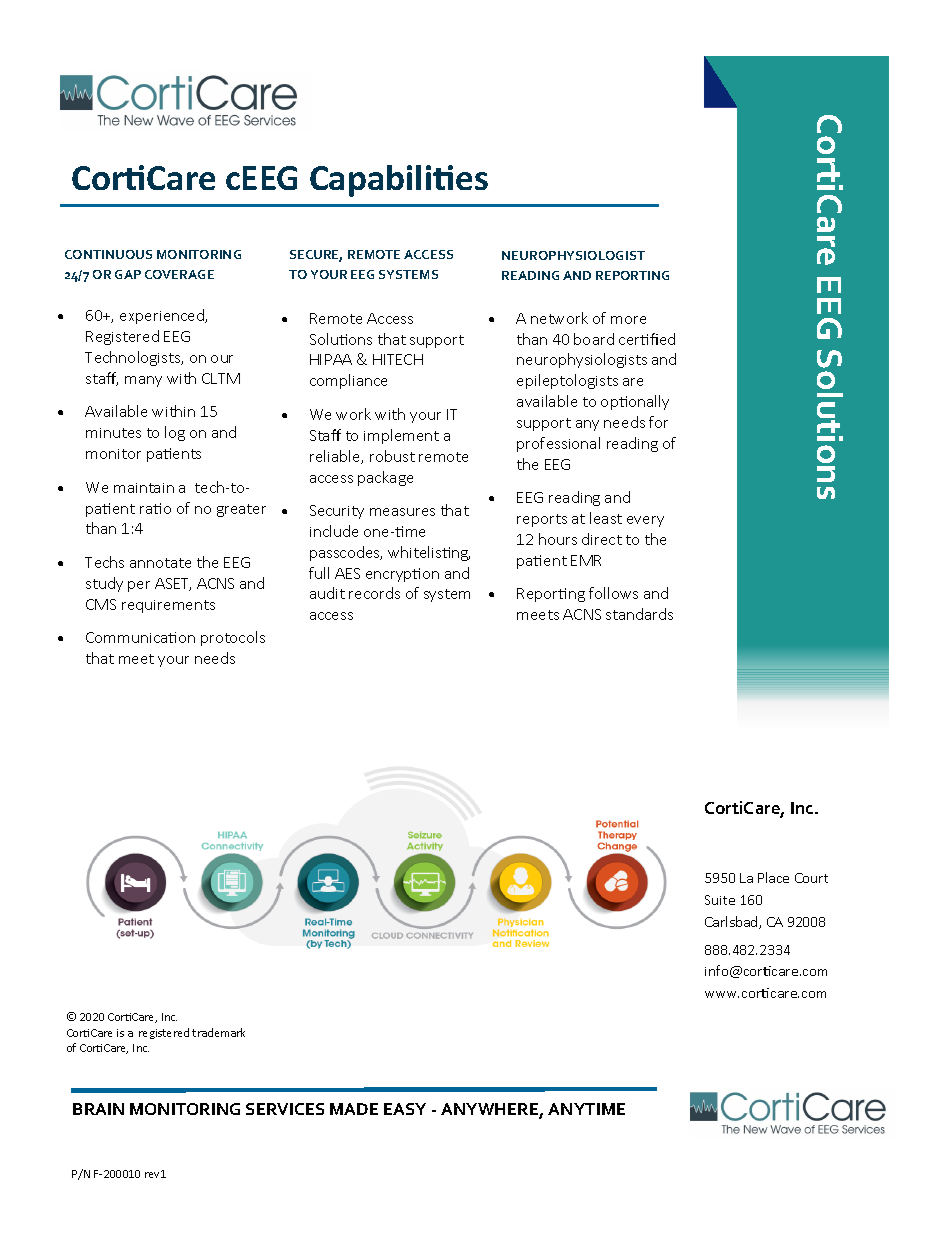  Describe the element at coordinates (374, 593) in the screenshot. I see `records` at that location.
